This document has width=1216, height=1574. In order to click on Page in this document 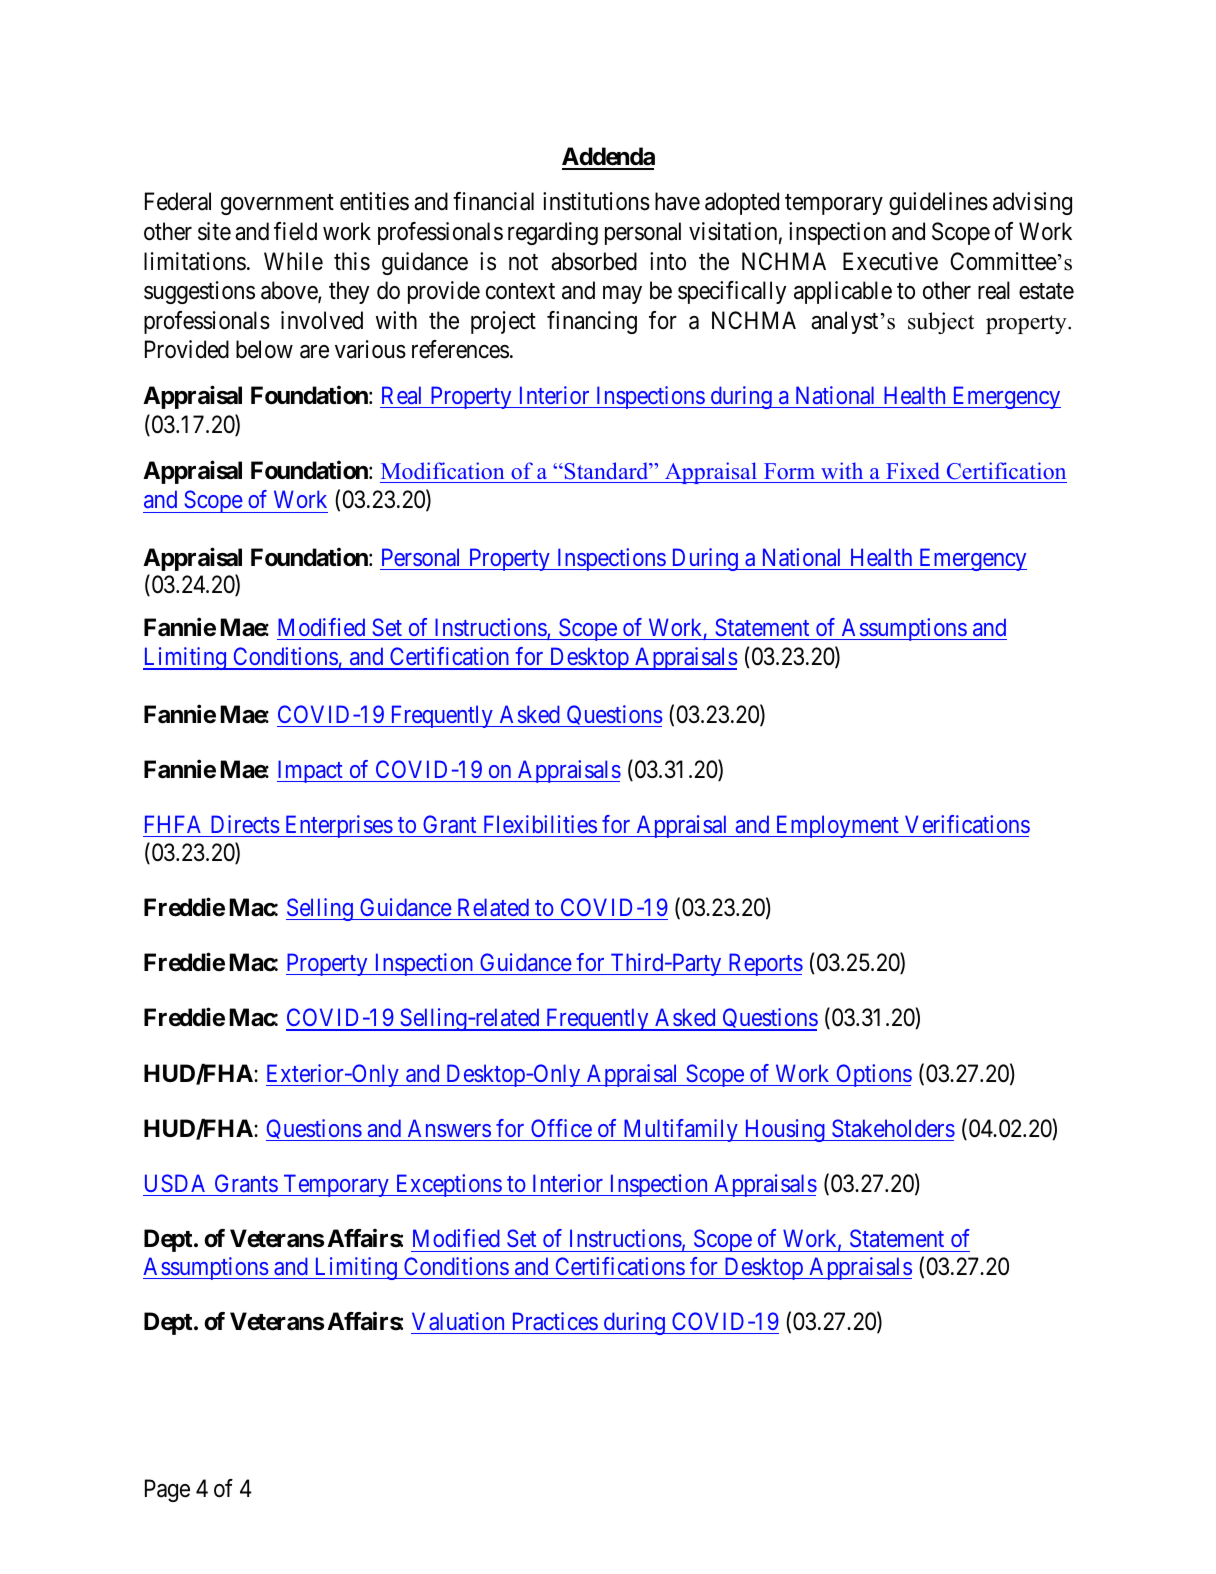, I will do `click(167, 1490)`.
